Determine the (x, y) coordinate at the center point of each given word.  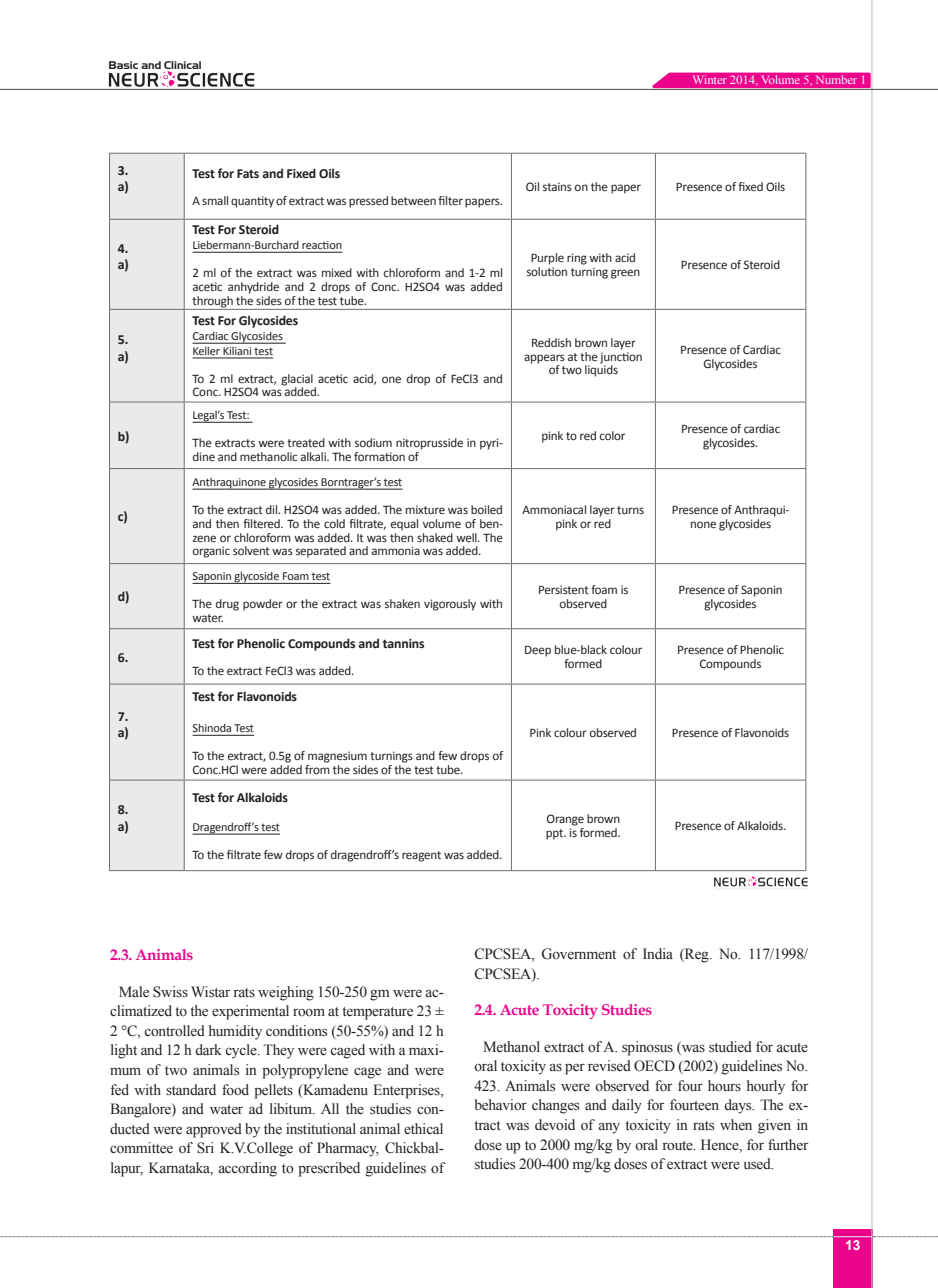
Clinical (182, 66)
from (317, 768)
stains (557, 186)
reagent (421, 856)
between (413, 200)
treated (306, 442)
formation (379, 456)
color (612, 435)
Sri (205, 1148)
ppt (556, 834)
